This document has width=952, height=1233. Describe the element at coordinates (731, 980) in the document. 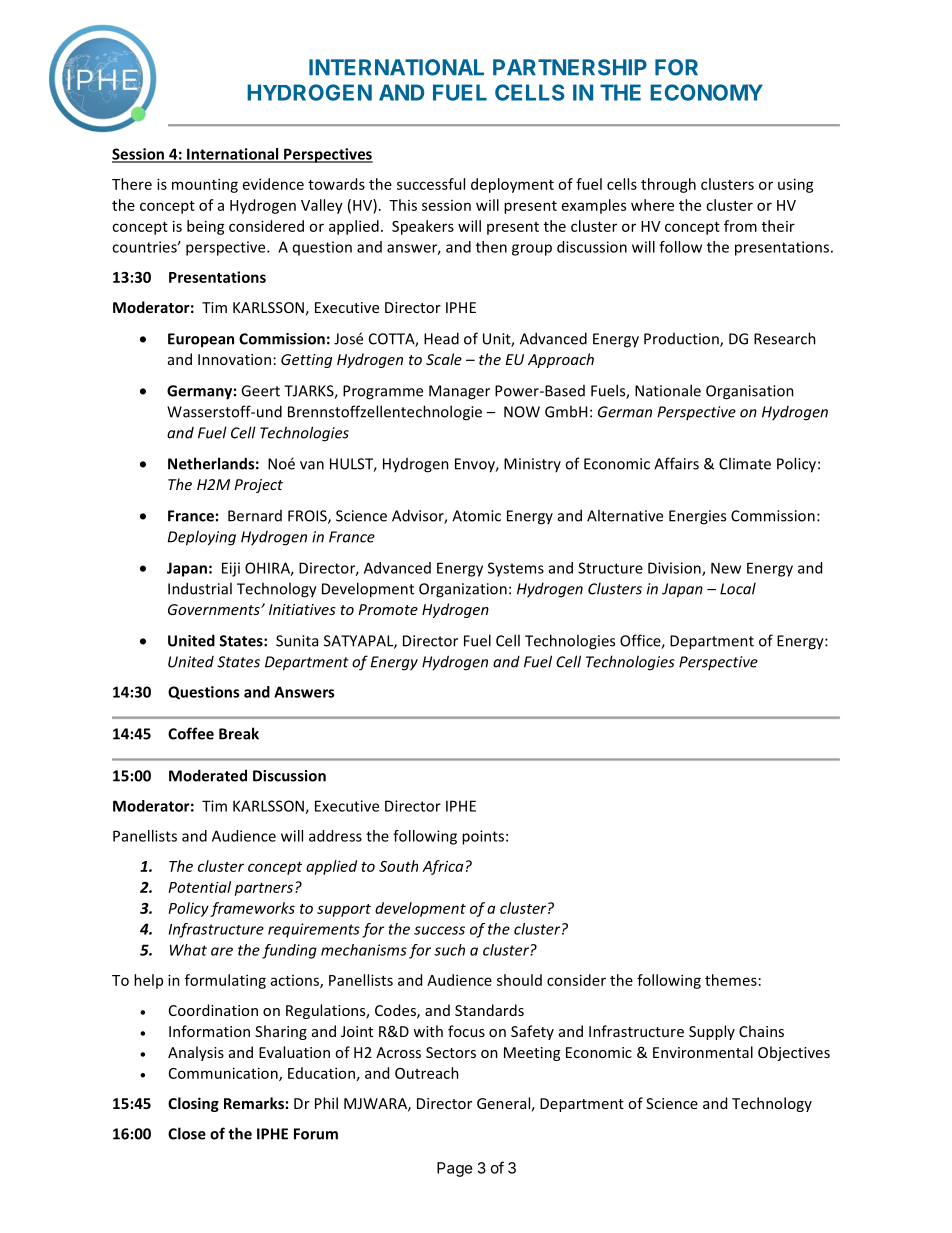

I see `themes` at that location.
